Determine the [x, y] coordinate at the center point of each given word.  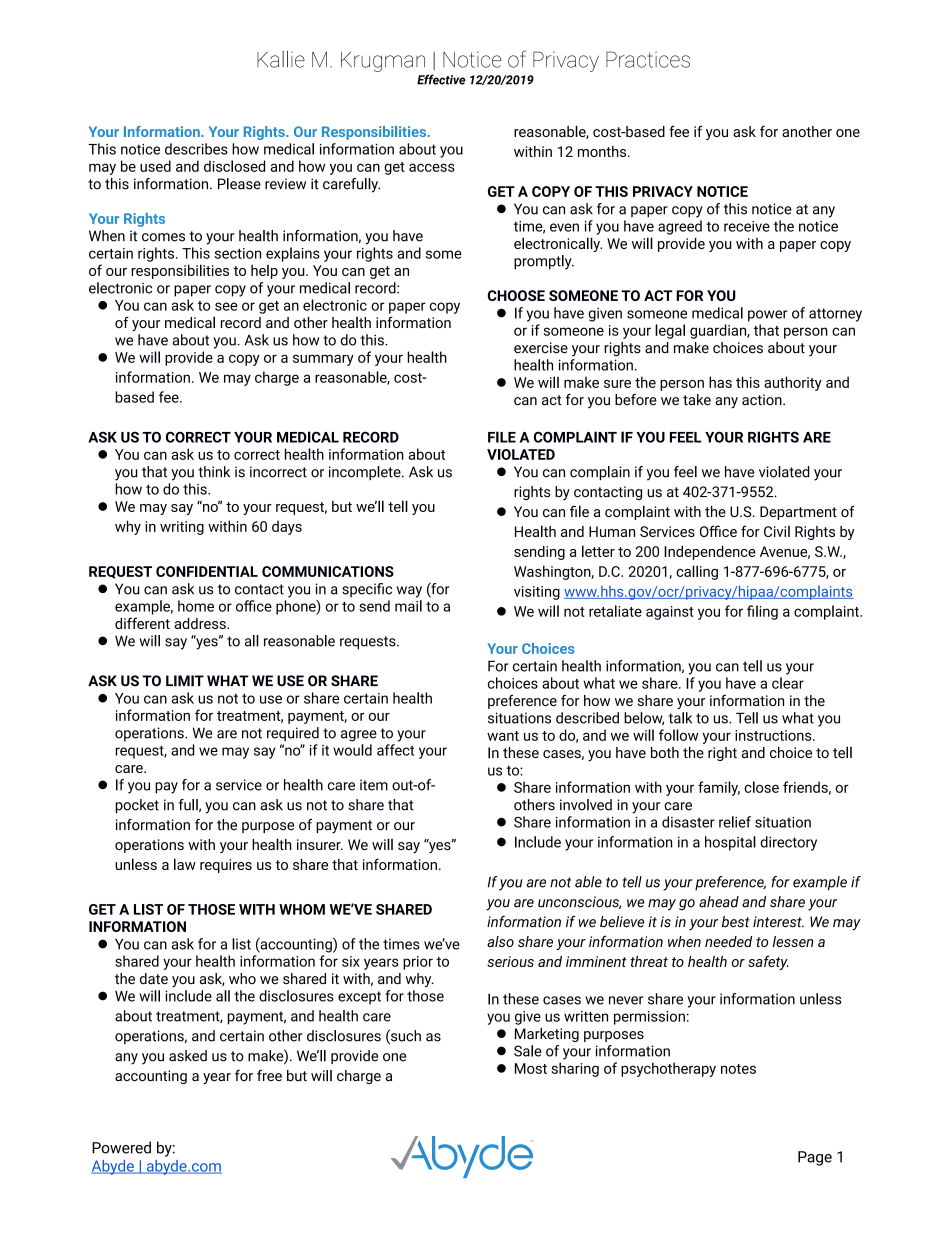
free [269, 1075]
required [293, 734]
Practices [648, 59]
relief [735, 822]
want [503, 736]
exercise [541, 348]
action [763, 400]
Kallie [281, 59]
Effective [441, 79]
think [214, 472]
